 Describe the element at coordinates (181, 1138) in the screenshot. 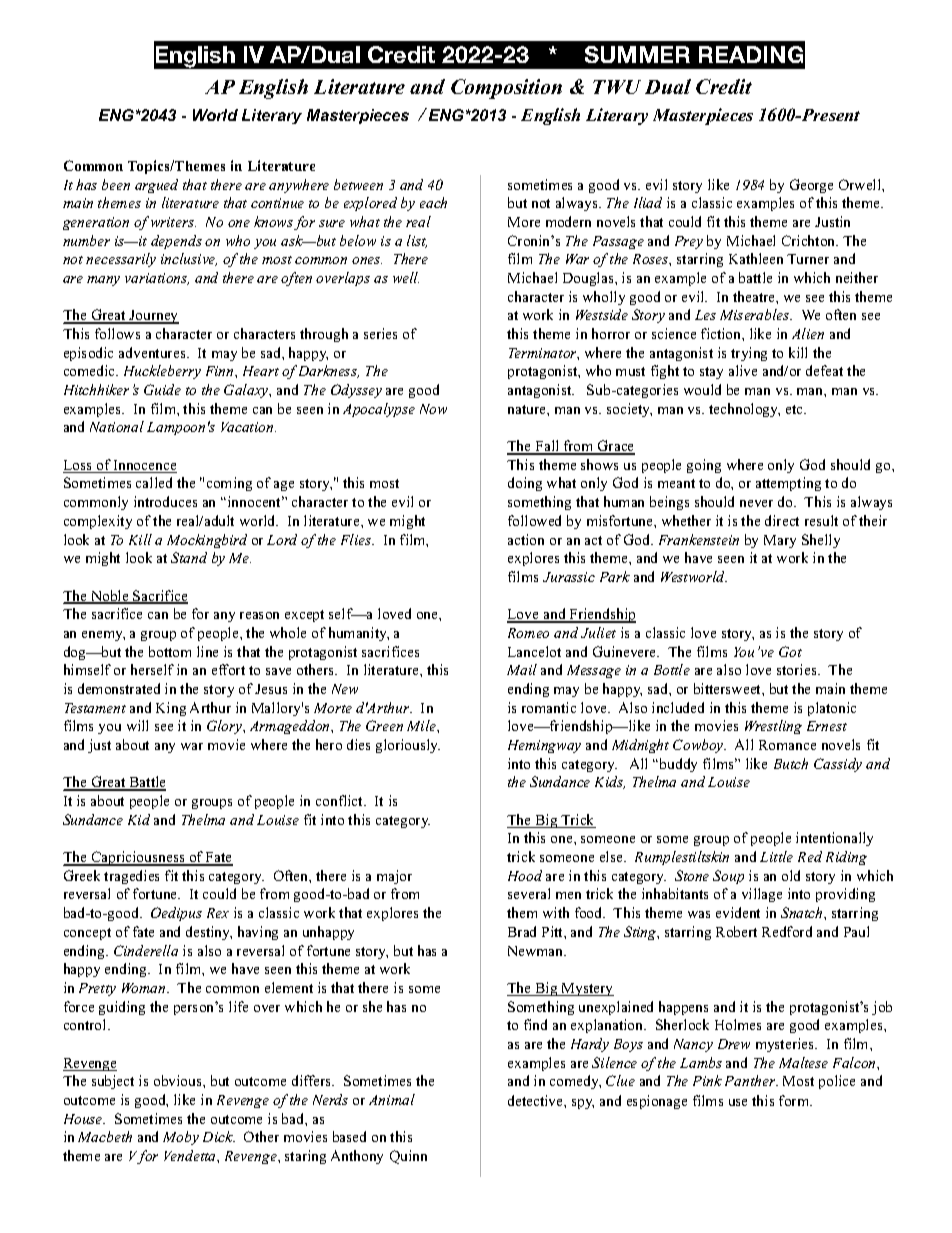

I see `Moby` at that location.
